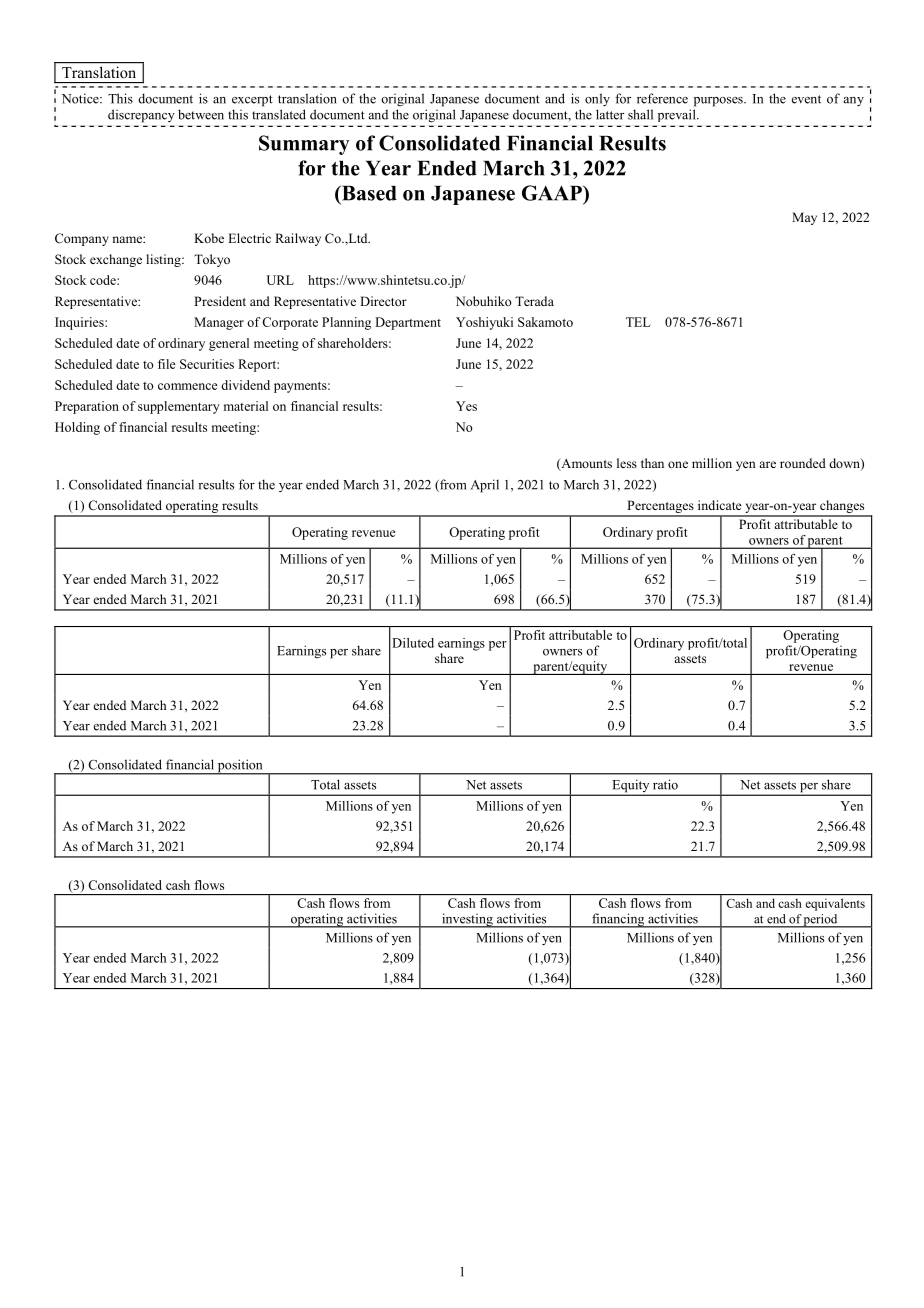 The width and height of the image is (924, 1308). Describe the element at coordinates (638, 322) in the image. I see `TEL` at that location.
